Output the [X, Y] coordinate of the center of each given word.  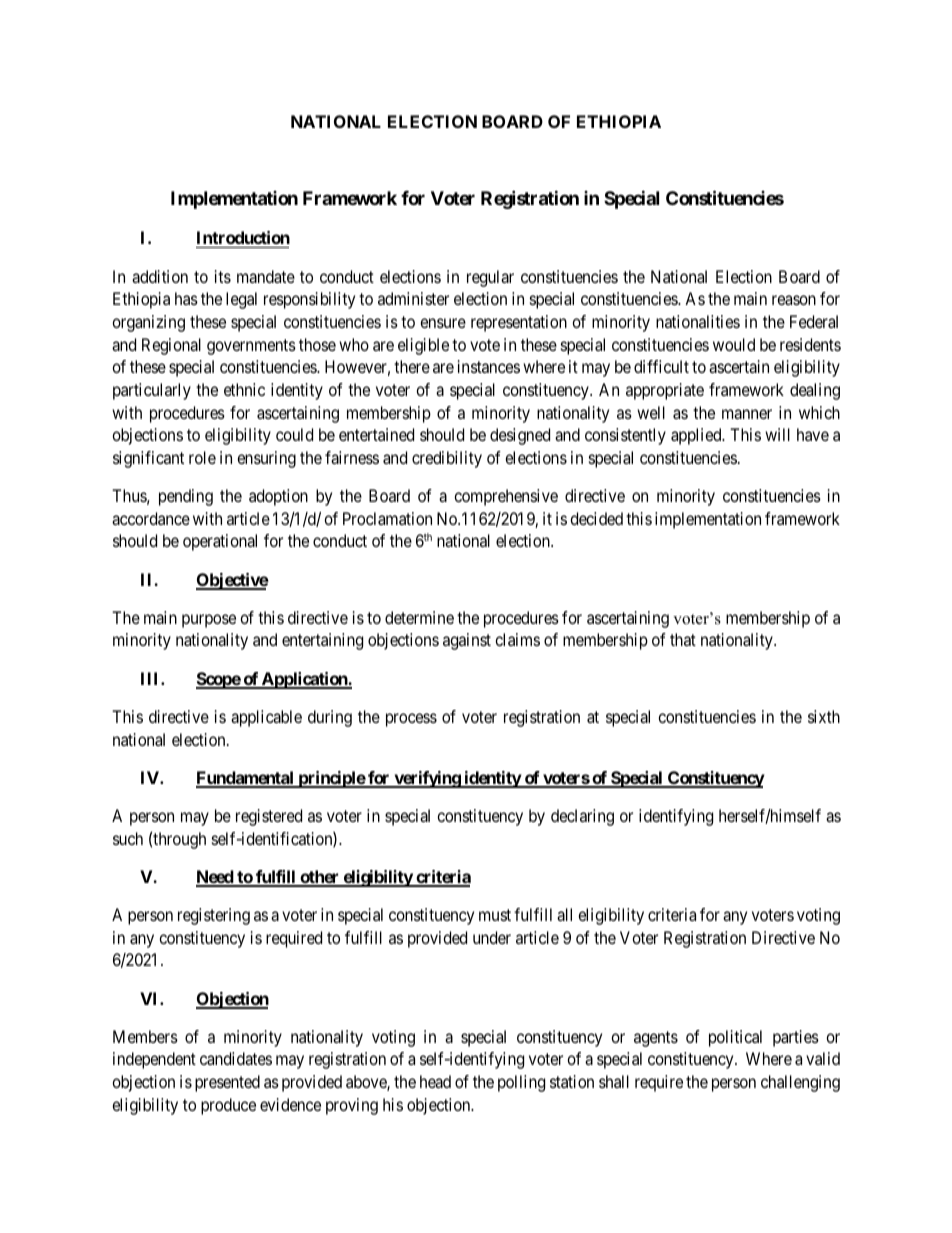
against [467, 641]
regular [490, 278]
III [151, 678]
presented [227, 1083]
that [683, 639]
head [435, 1081]
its [223, 276]
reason [794, 300]
